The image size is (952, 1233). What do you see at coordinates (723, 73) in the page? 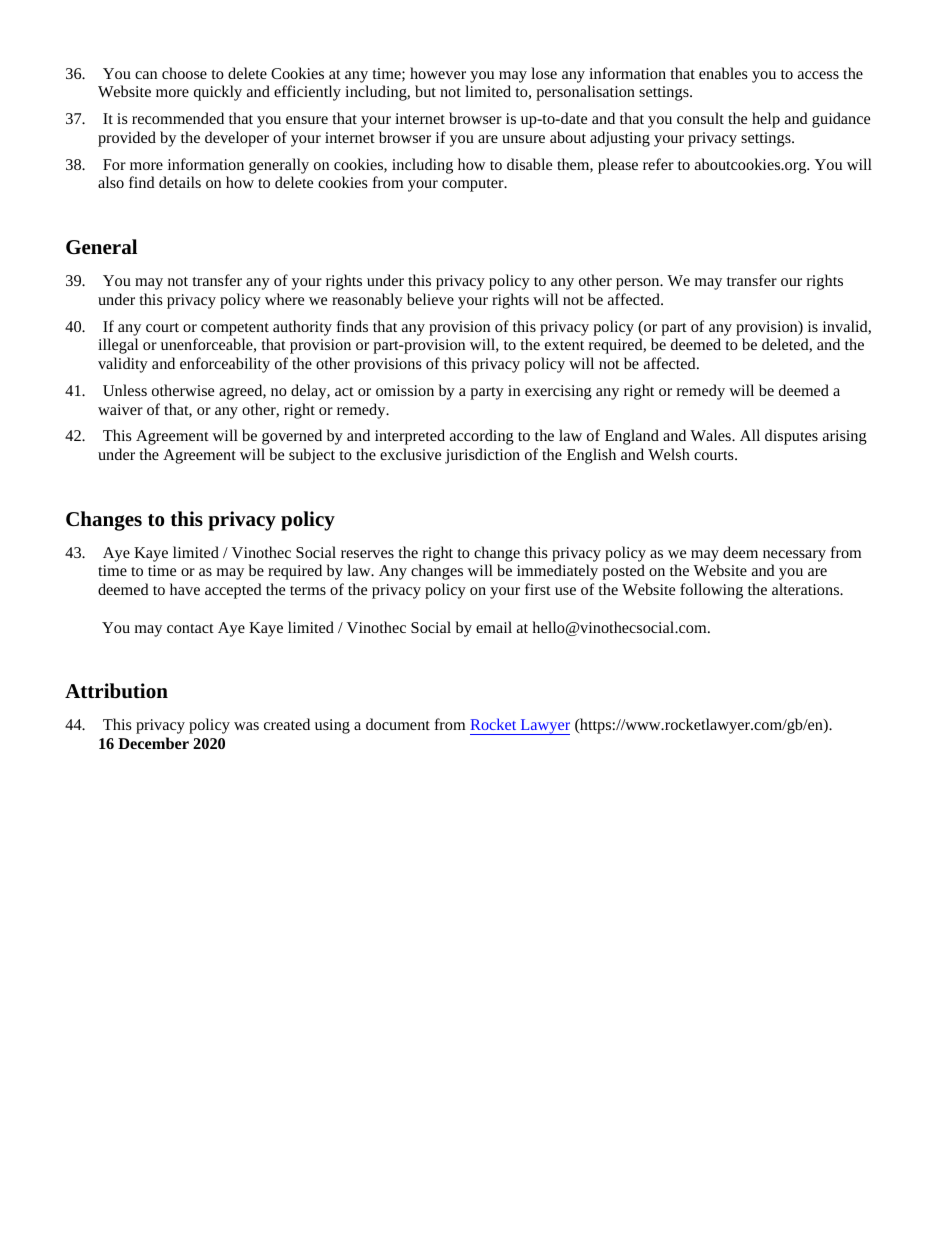
I see `enables` at bounding box center [723, 73].
